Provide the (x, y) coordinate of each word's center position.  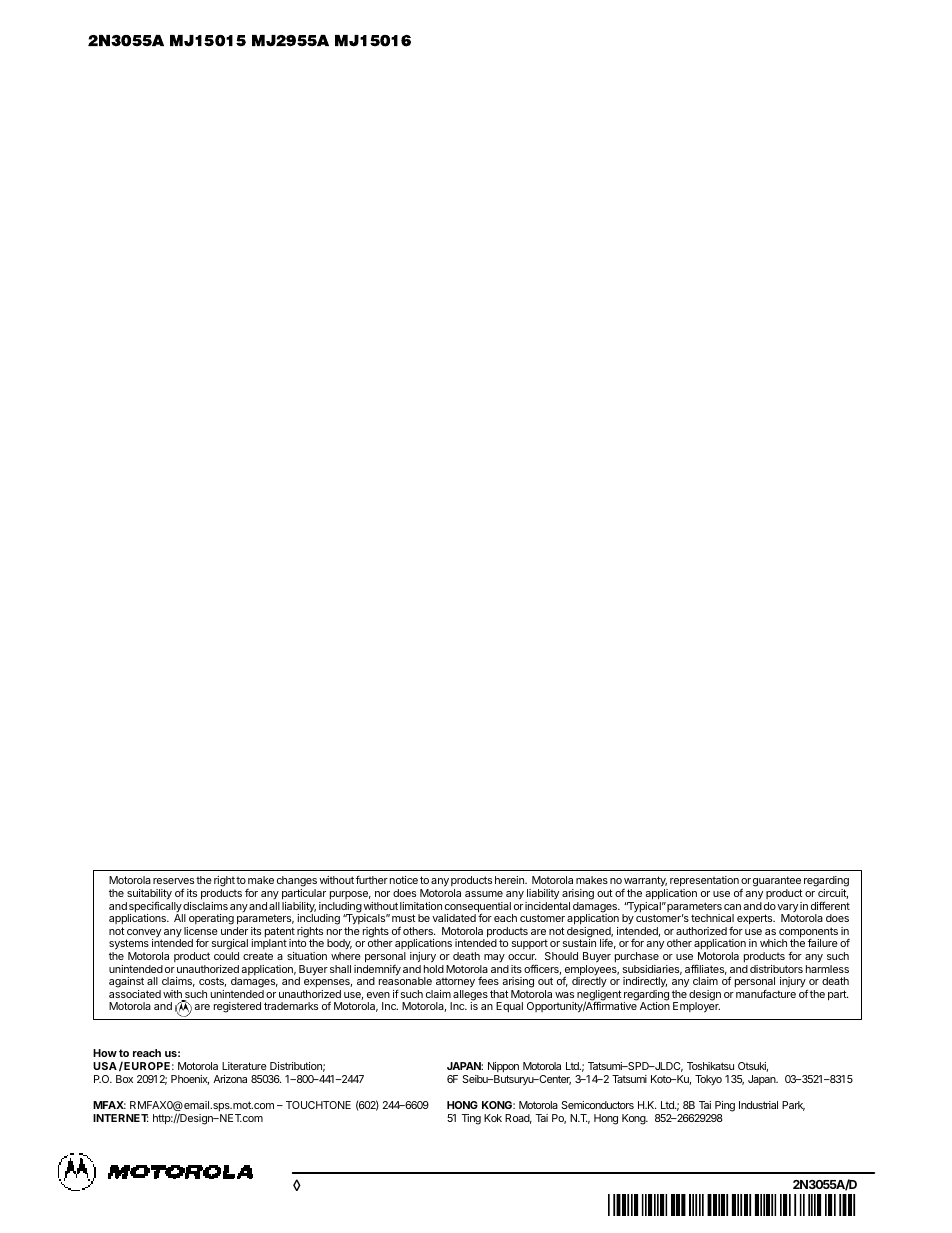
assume (484, 894)
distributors (776, 969)
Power (681, 1173)
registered (237, 1007)
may (494, 958)
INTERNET (120, 1118)
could (226, 956)
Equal (509, 1007)
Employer (696, 1007)
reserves (173, 881)
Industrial (758, 1105)
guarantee (777, 883)
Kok (493, 1118)
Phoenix (190, 1080)
